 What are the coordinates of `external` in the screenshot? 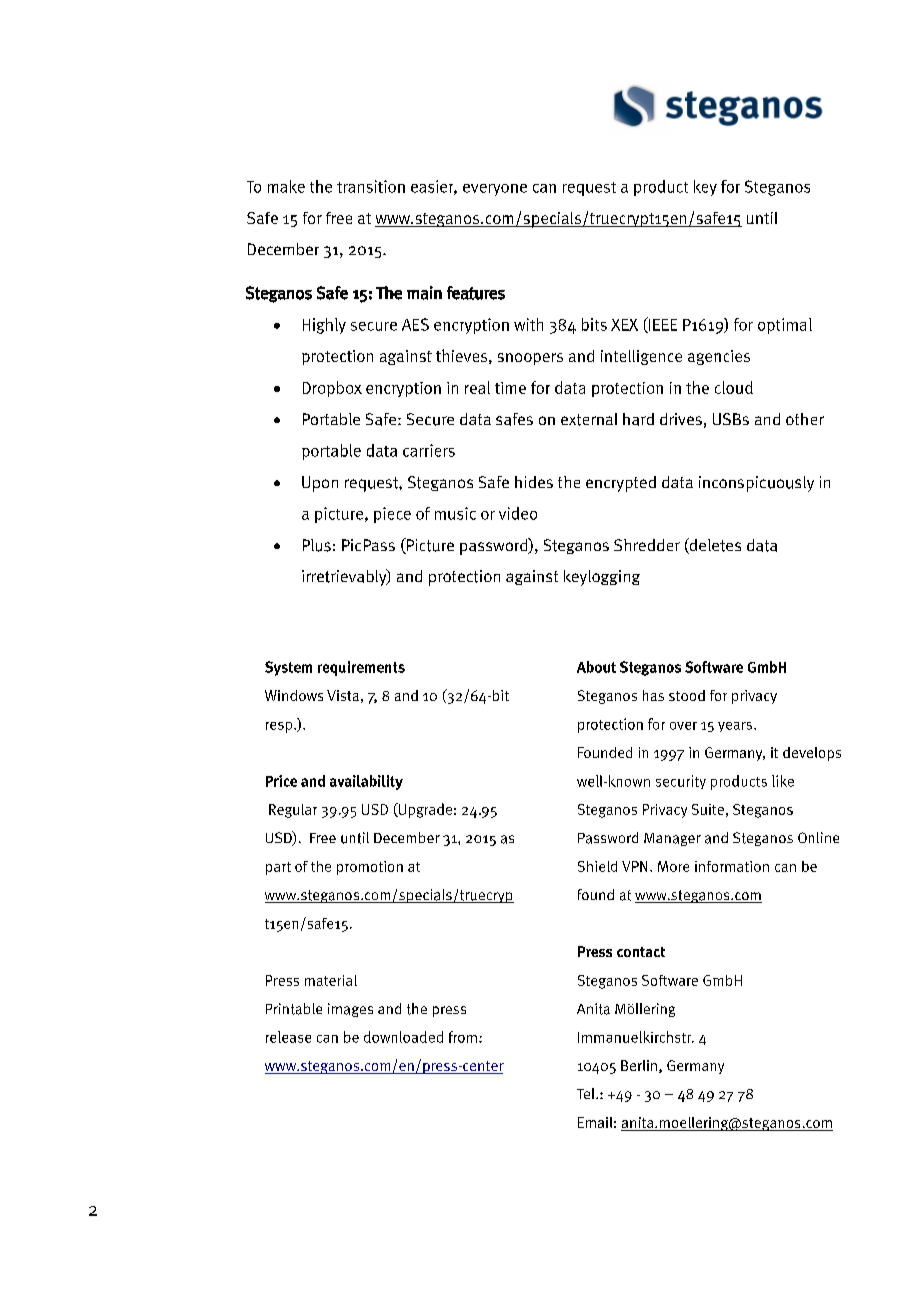 It's located at (589, 419).
